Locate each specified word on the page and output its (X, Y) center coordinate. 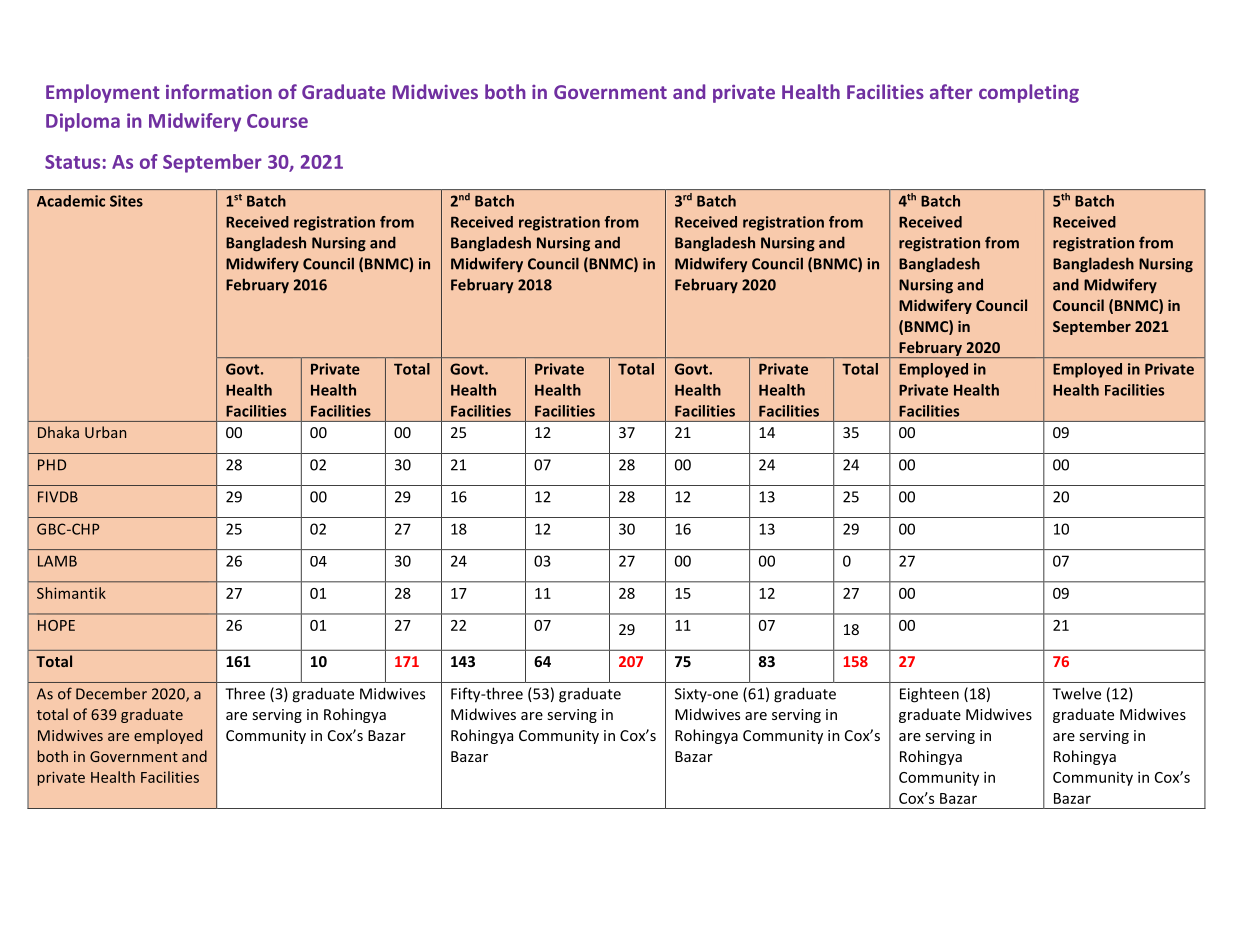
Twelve (1076, 693)
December (111, 693)
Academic (71, 201)
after (951, 91)
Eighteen (929, 695)
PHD (52, 465)
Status (72, 162)
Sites (126, 201)
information (219, 91)
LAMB (57, 561)
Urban (105, 432)
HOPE (56, 625)
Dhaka (58, 432)
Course (277, 121)
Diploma (83, 122)
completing (1029, 93)
